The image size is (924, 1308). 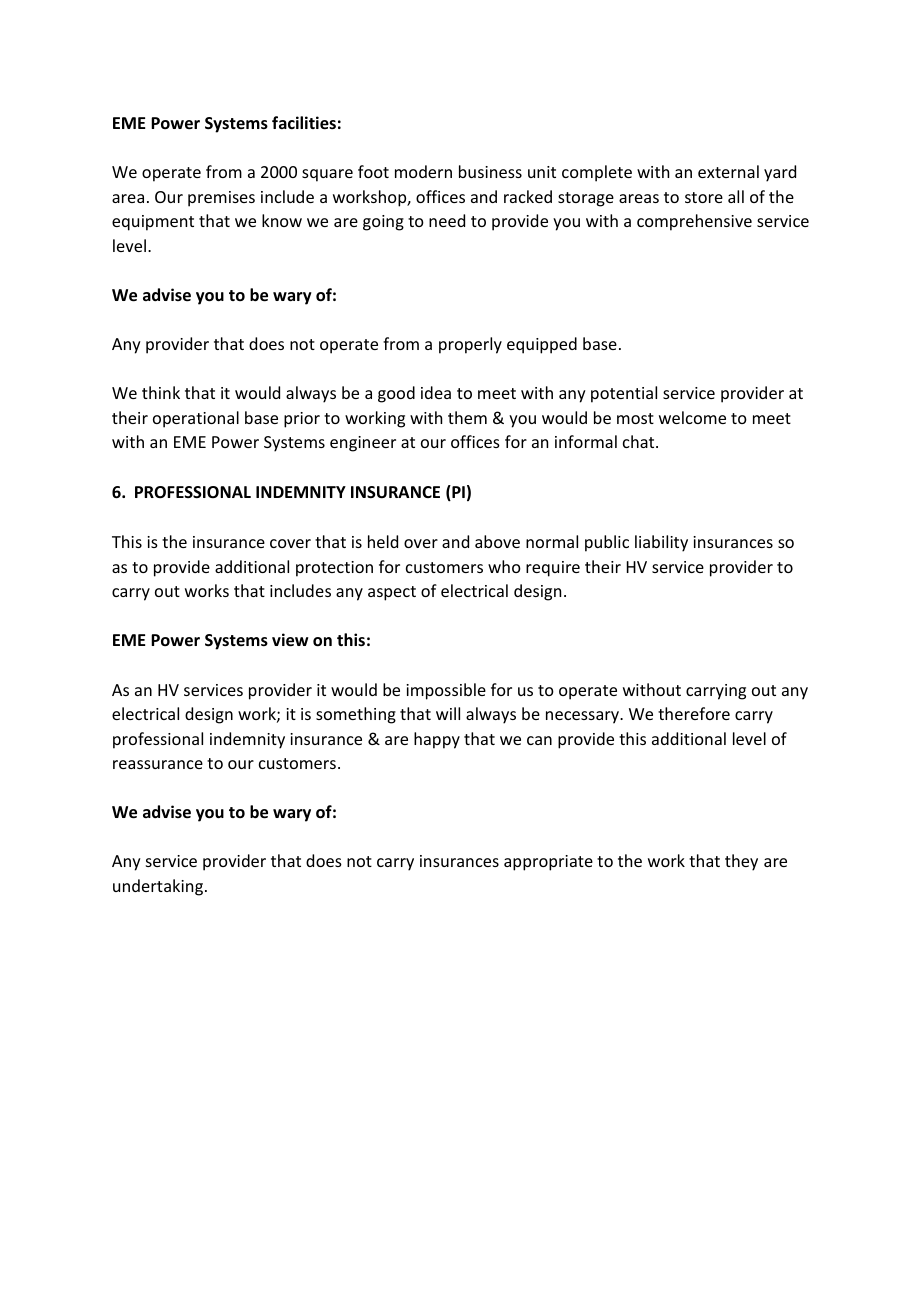 What do you see at coordinates (158, 887) in the image?
I see `undertaking` at bounding box center [158, 887].
